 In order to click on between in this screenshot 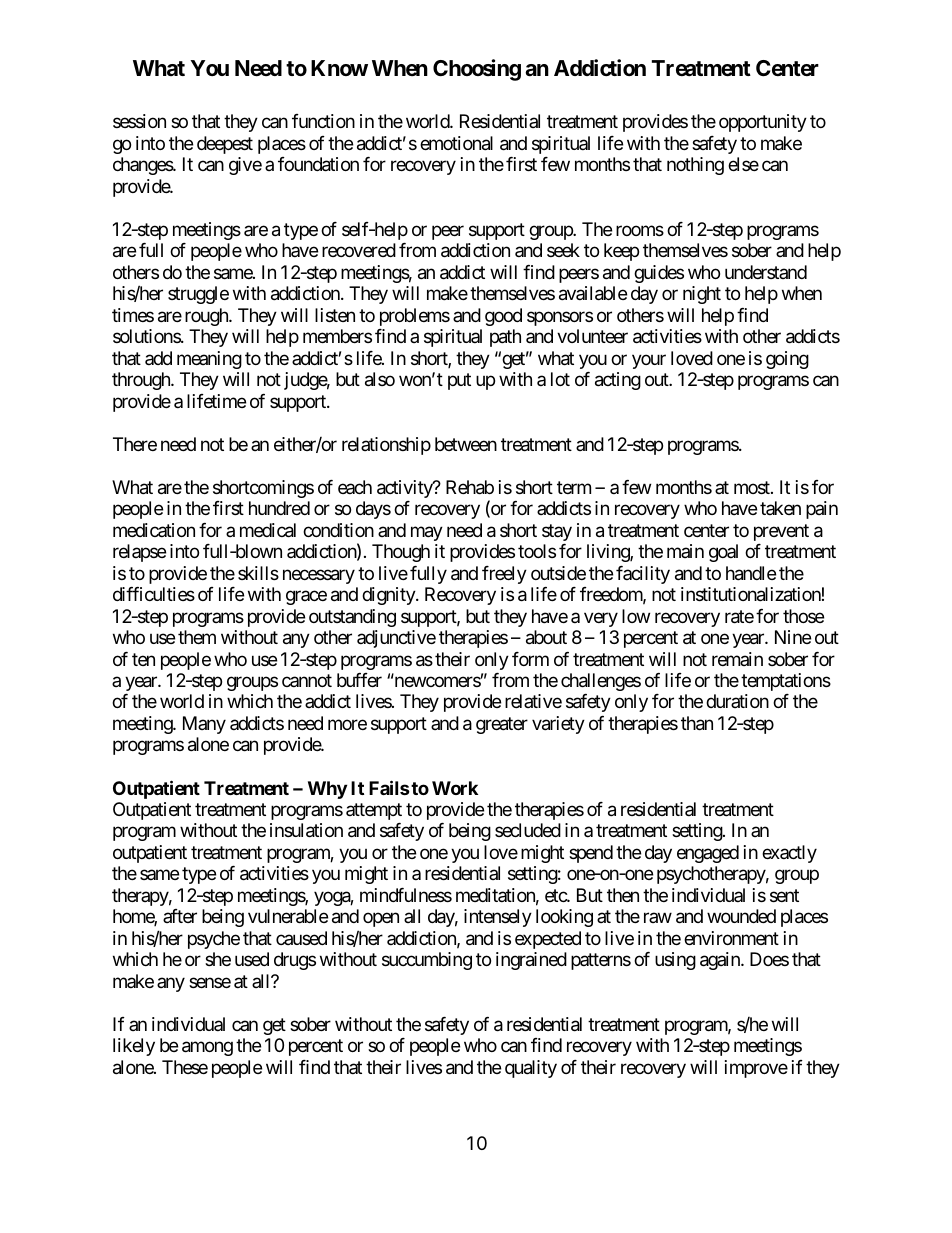, I will do `click(466, 444)`.
